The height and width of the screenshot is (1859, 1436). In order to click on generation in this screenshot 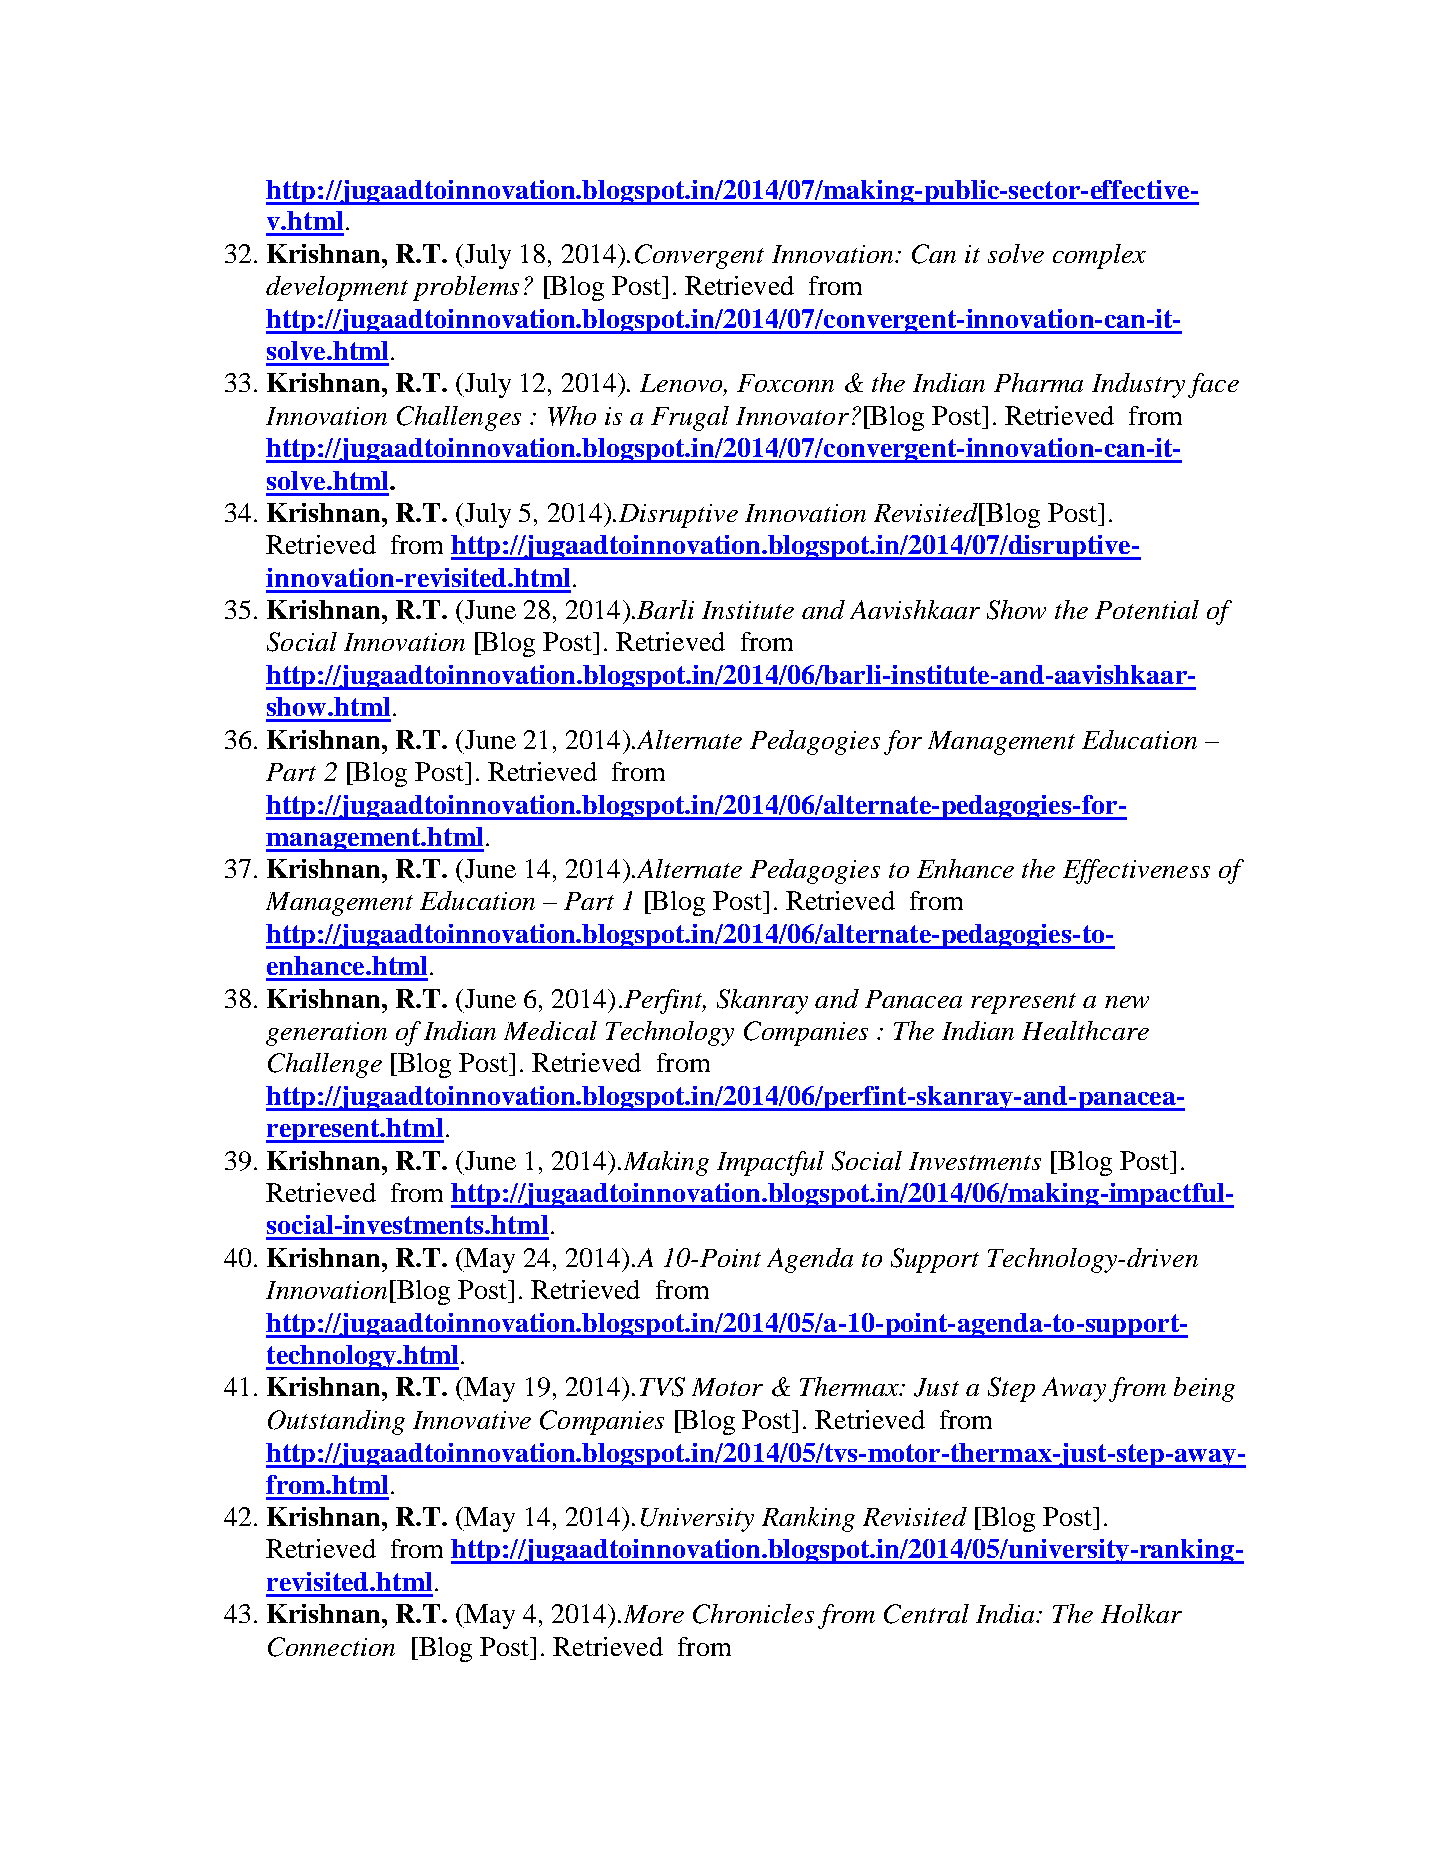, I will do `click(326, 1034)`.
